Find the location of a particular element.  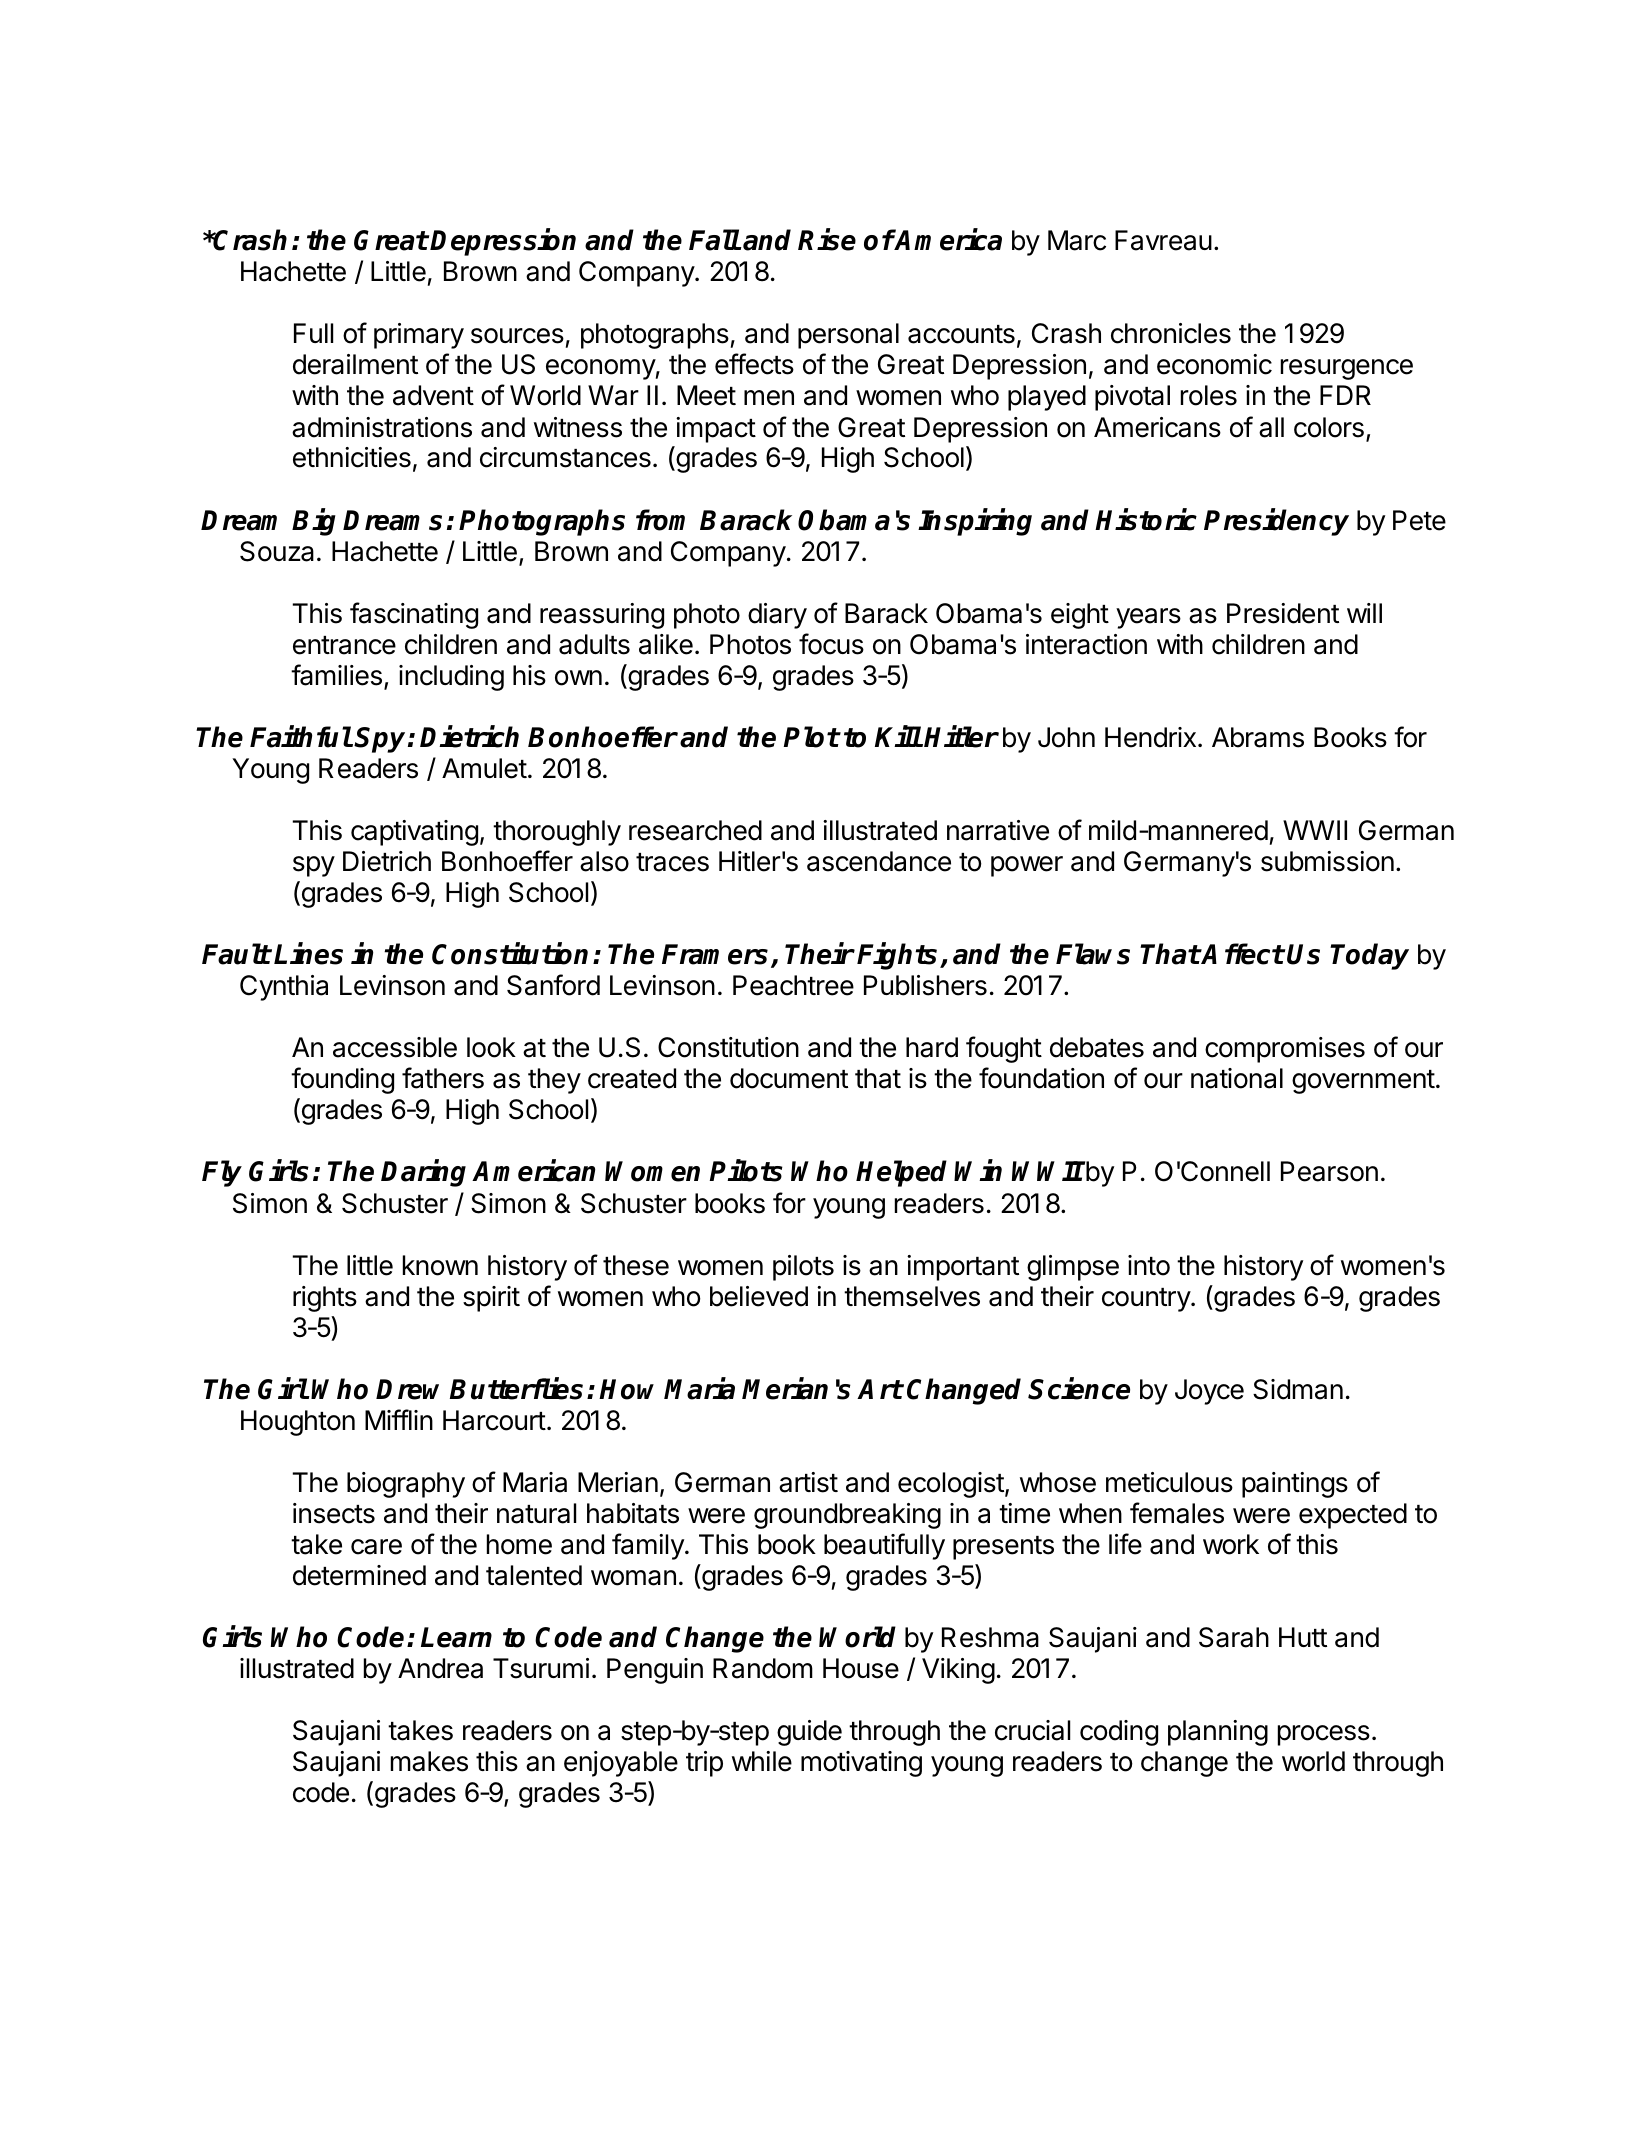

primary is located at coordinates (419, 336).
